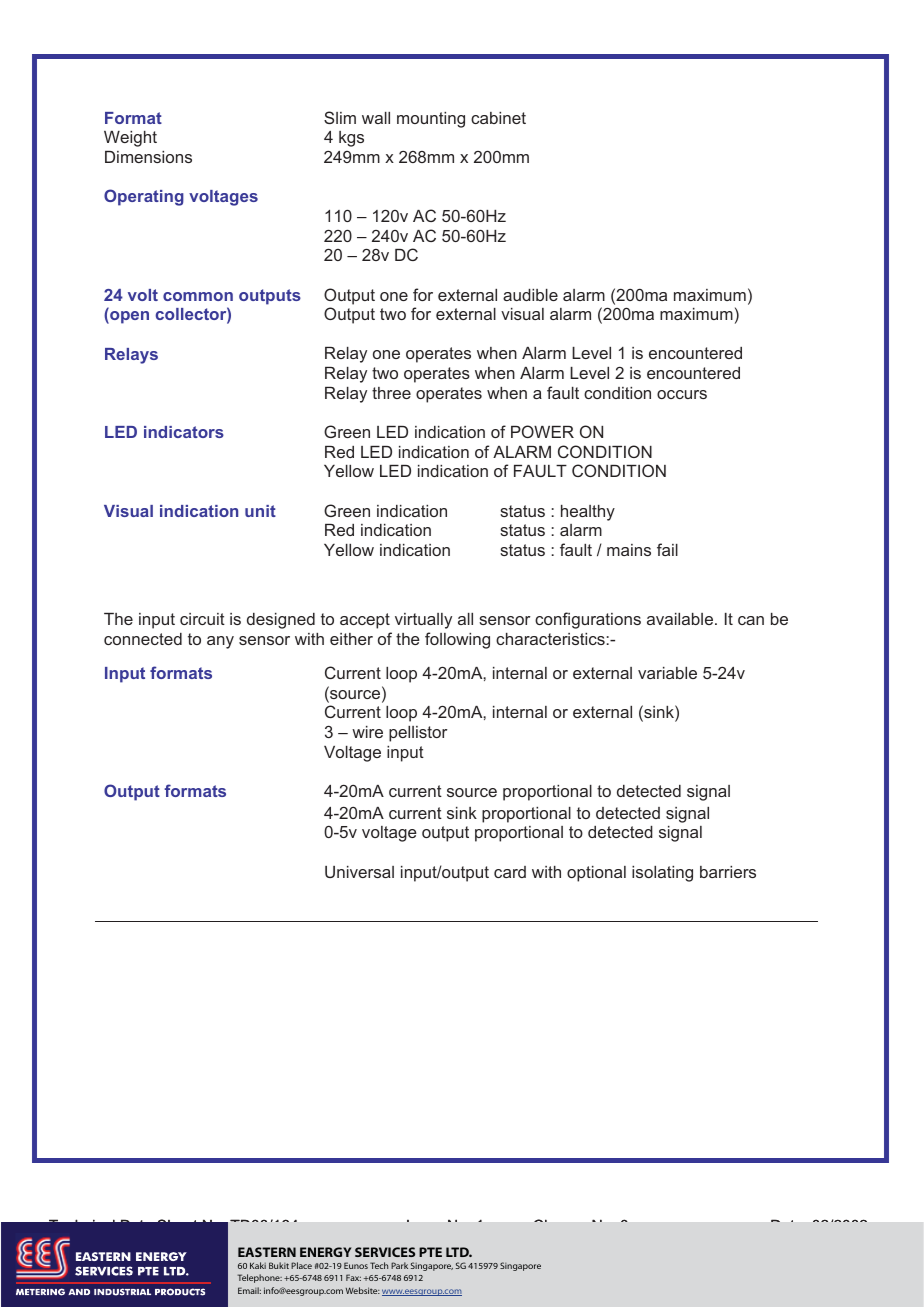 The image size is (924, 1308). I want to click on following, so click(457, 640).
